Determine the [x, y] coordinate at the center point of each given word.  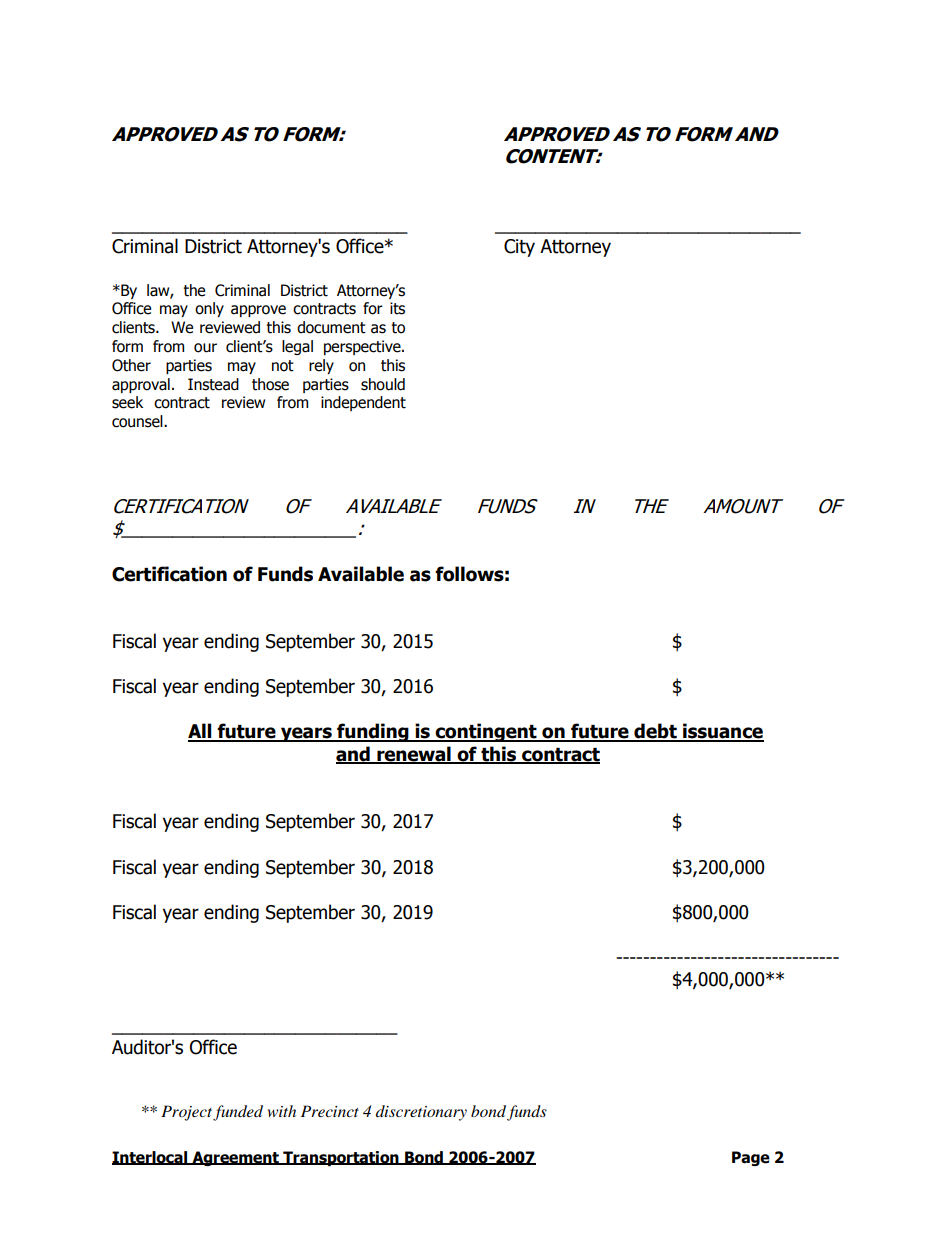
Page [751, 1158]
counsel [138, 421]
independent [363, 403]
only [209, 309]
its [397, 308]
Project [186, 1113]
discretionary [421, 1113]
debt [655, 732]
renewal [414, 755]
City [519, 248]
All [201, 732]
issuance [722, 732]
